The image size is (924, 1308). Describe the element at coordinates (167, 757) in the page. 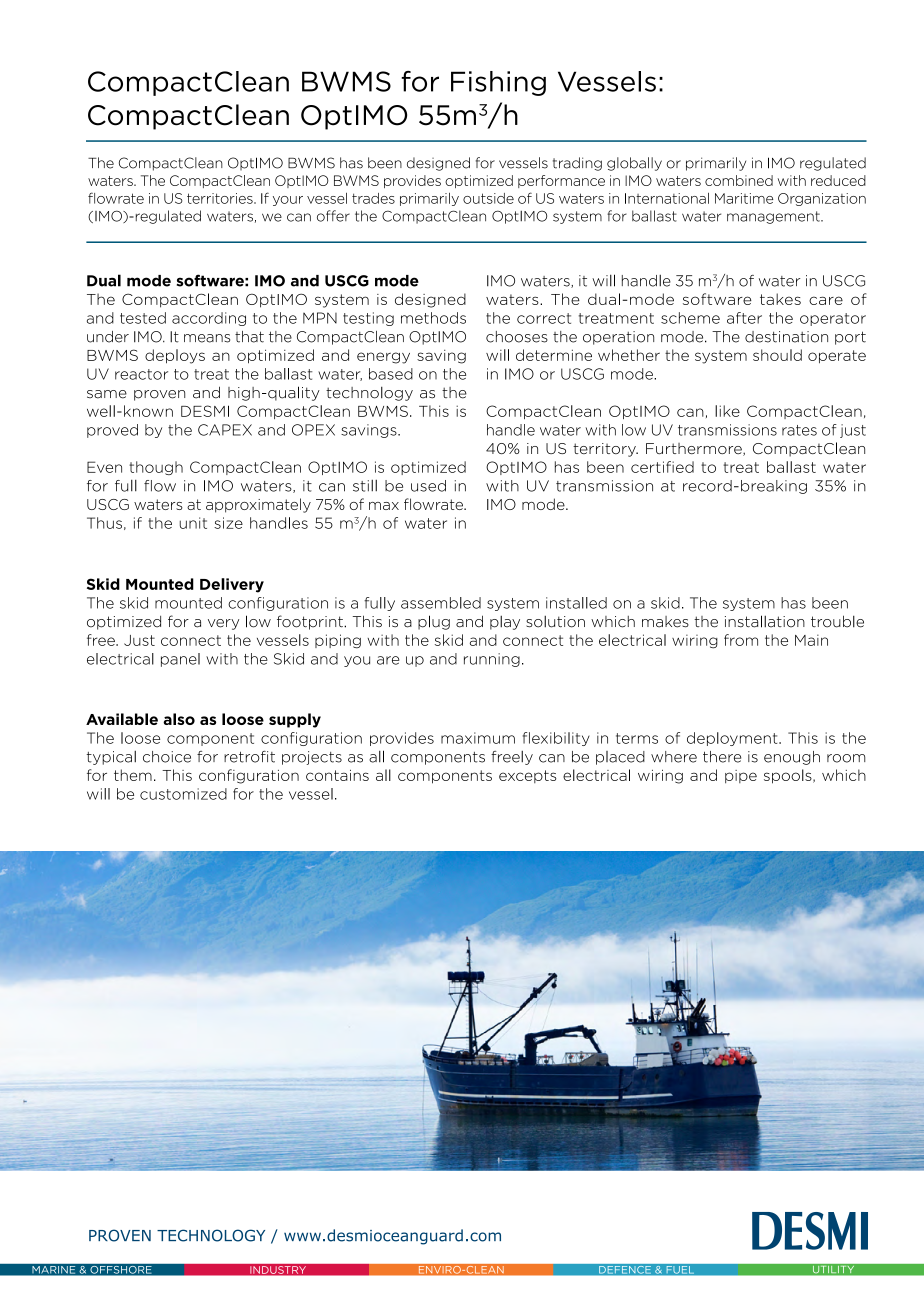

I see `choice` at that location.
